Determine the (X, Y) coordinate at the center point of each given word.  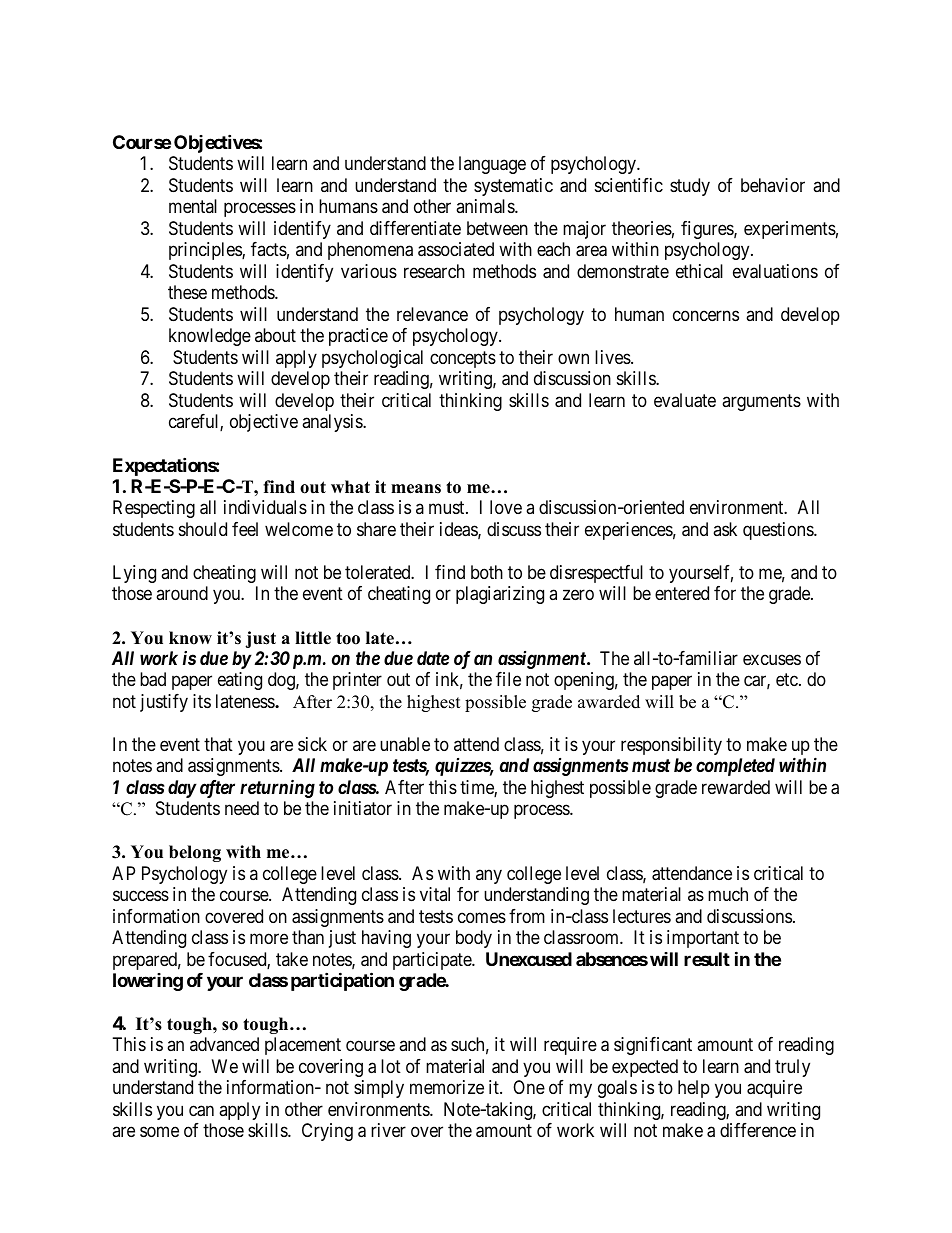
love (506, 507)
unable (405, 744)
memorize (447, 1087)
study (690, 187)
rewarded (736, 787)
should (203, 529)
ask (725, 529)
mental (193, 206)
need (242, 808)
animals (486, 206)
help (694, 1089)
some (159, 1132)
